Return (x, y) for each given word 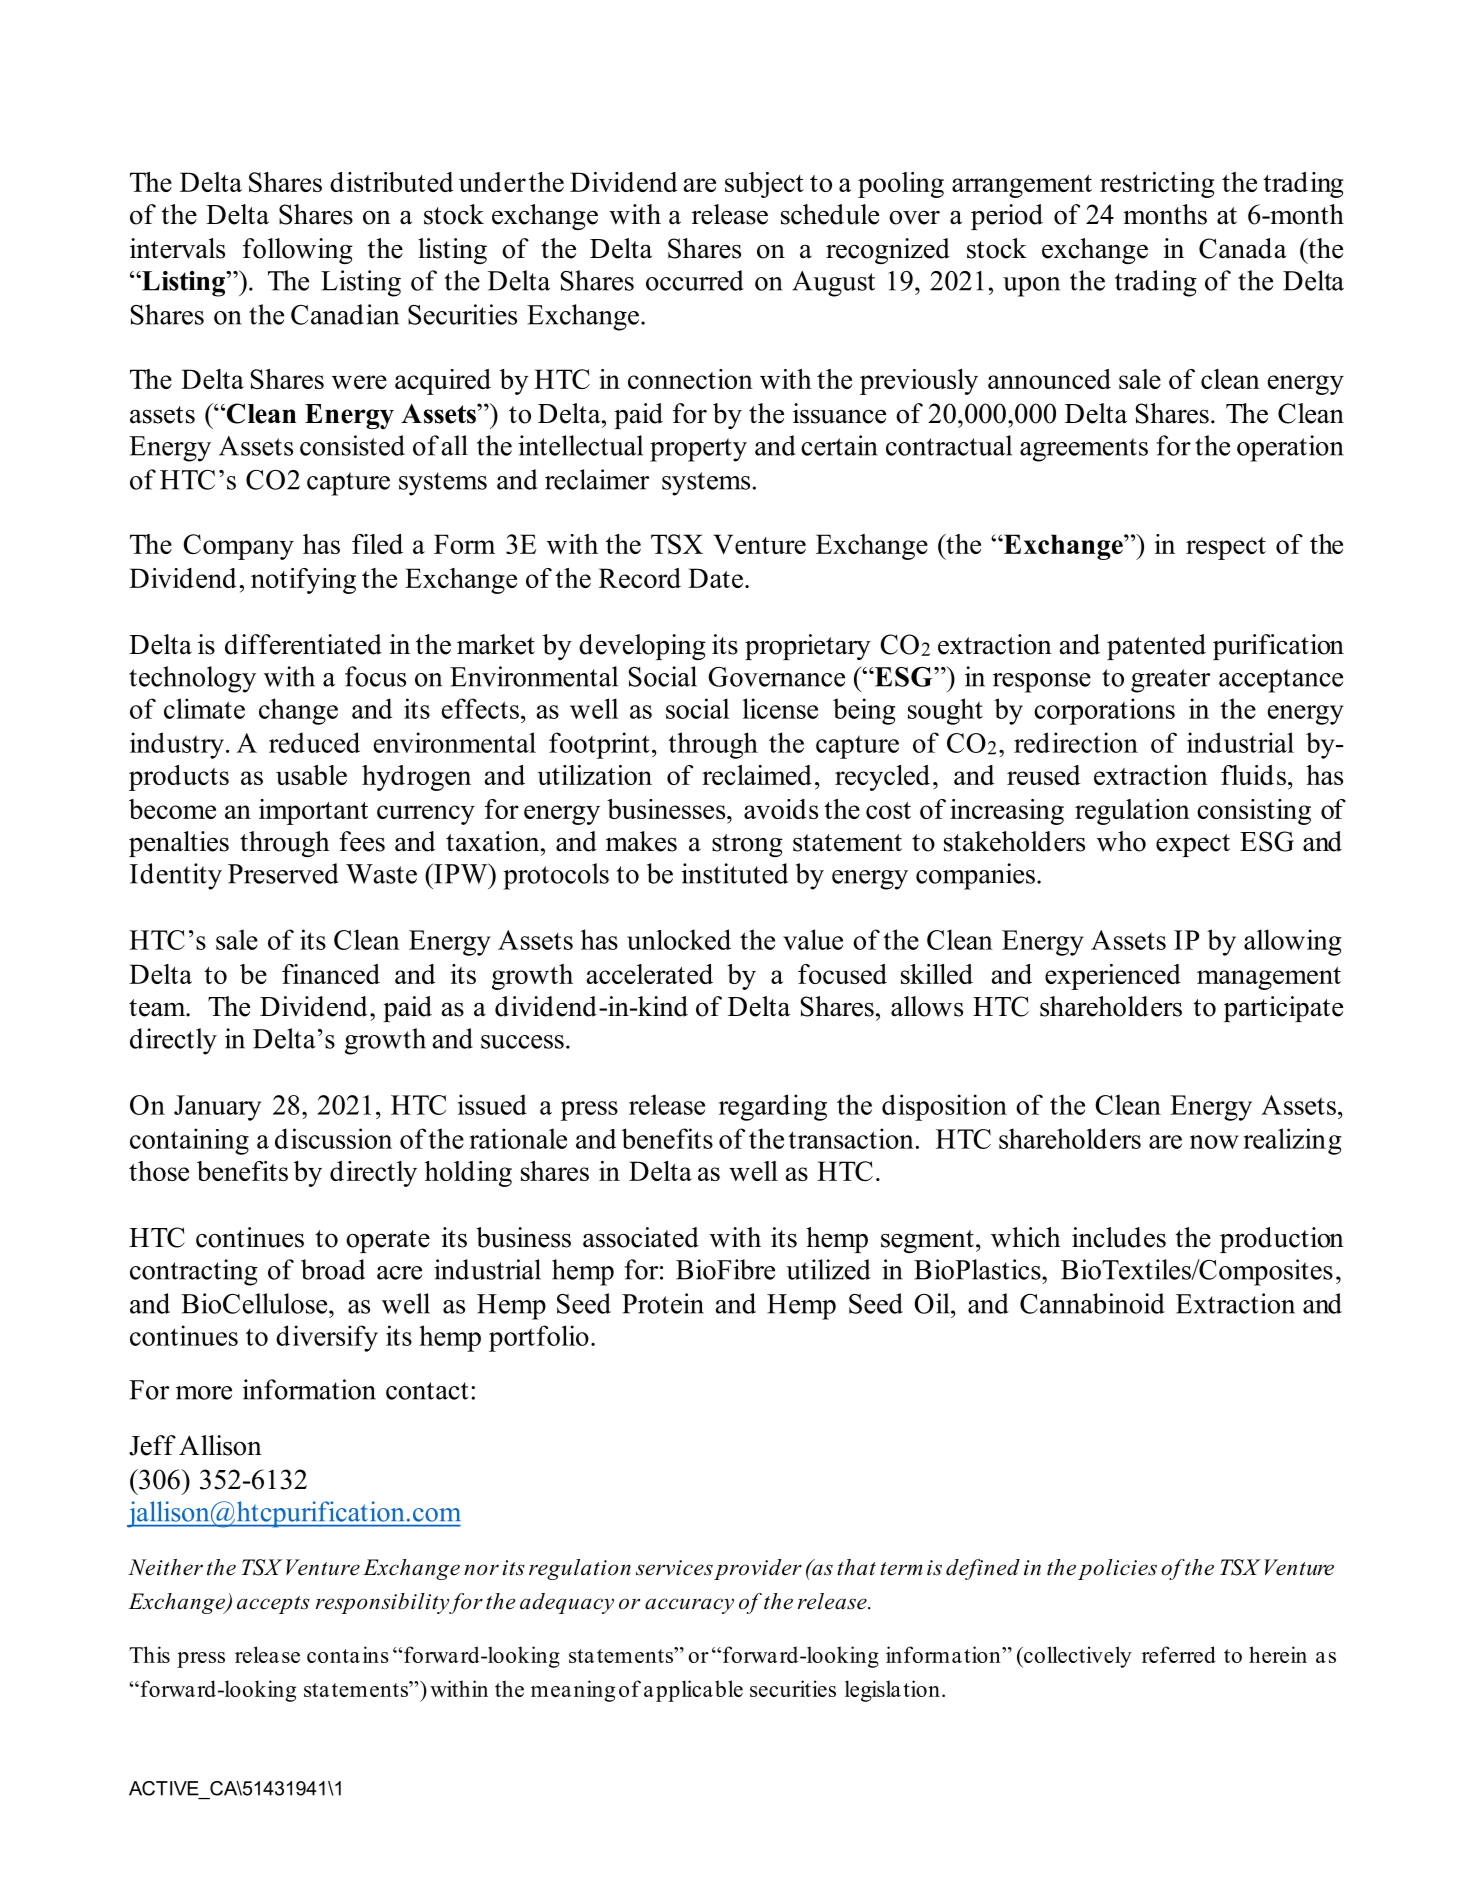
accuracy (689, 1606)
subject (764, 185)
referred (1179, 1654)
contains (347, 1654)
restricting (1157, 185)
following (298, 251)
